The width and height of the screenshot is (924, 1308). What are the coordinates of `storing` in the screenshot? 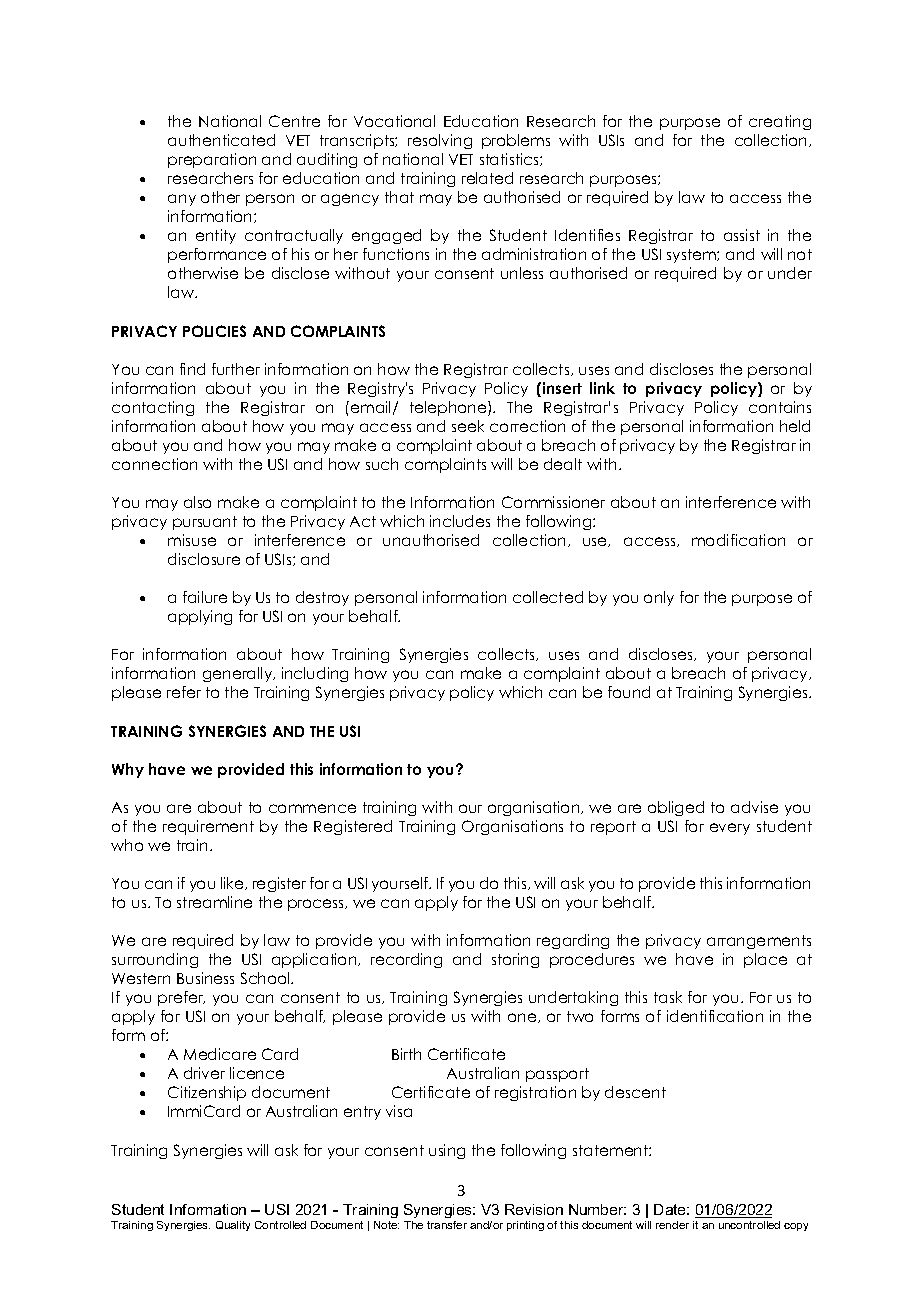 It's located at (515, 960).
